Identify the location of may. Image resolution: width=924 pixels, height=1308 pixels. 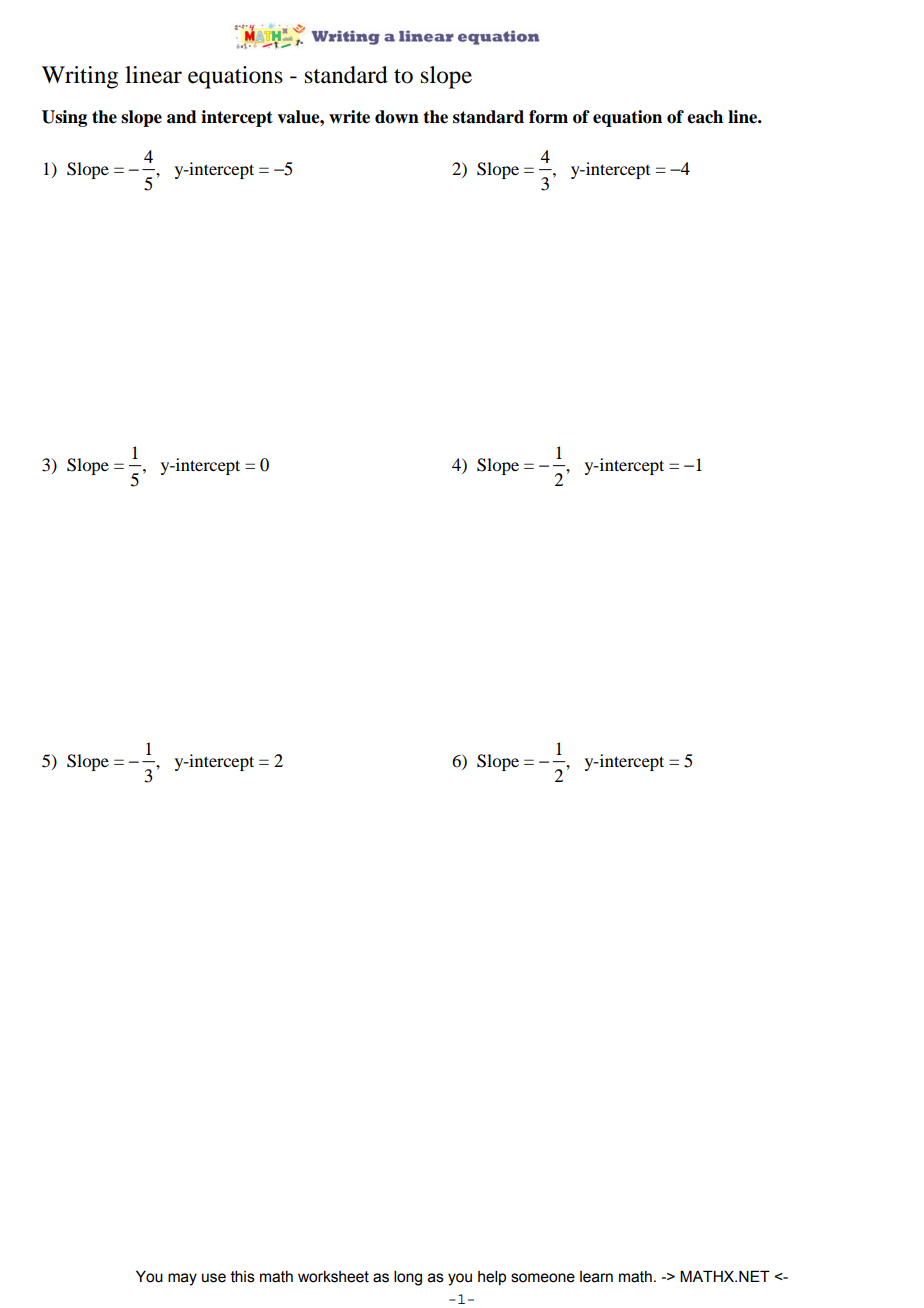
(182, 1279).
